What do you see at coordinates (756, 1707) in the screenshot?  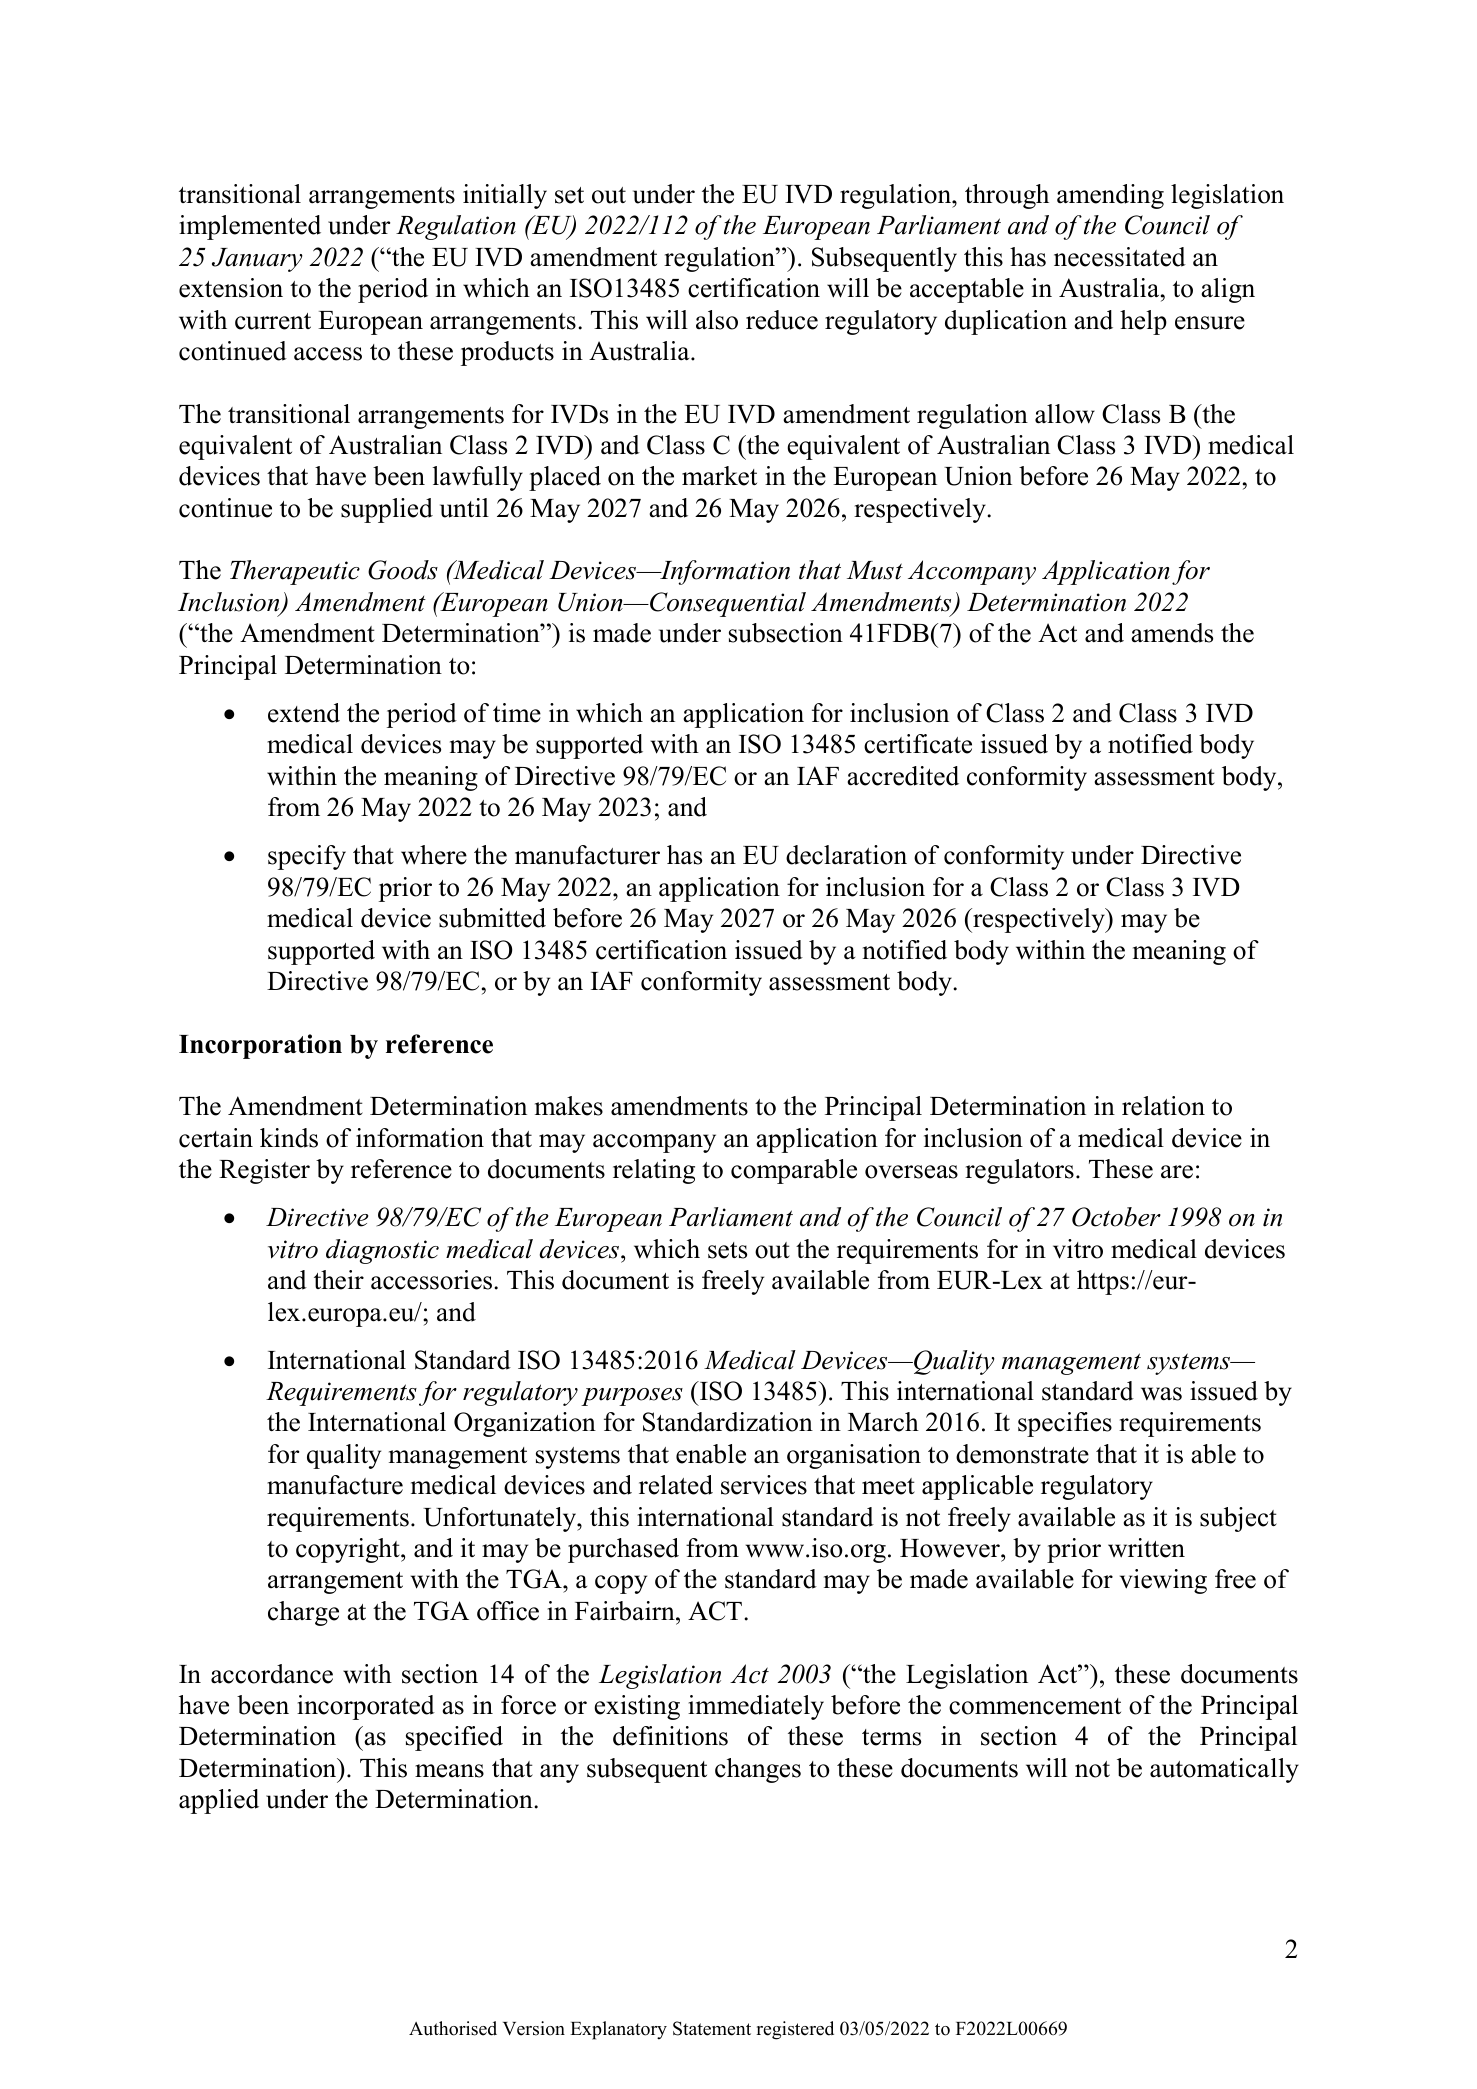 I see `immediately` at bounding box center [756, 1707].
